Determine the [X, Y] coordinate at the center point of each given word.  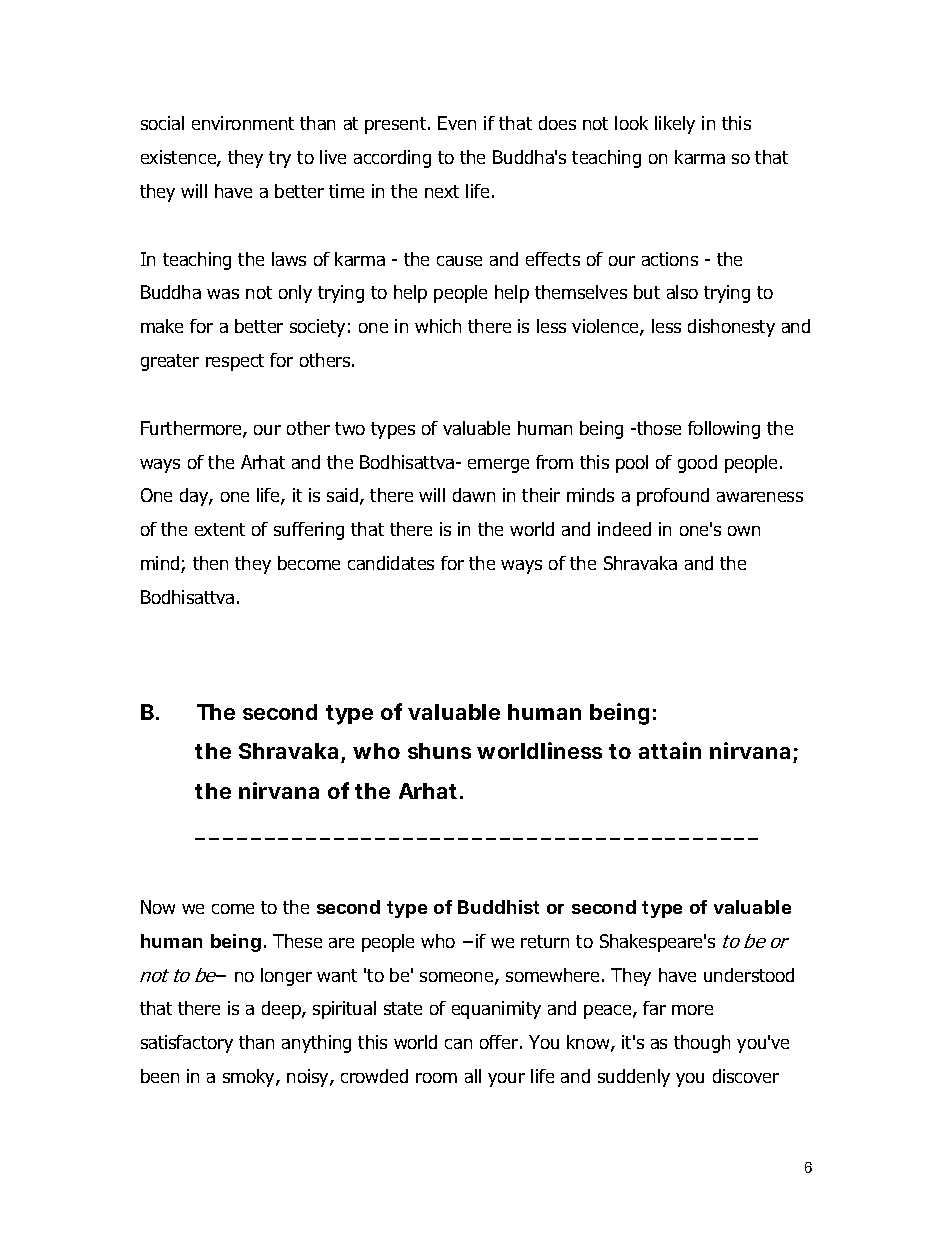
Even [457, 123]
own [744, 531]
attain [670, 750]
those [658, 428]
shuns [439, 751]
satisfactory [187, 1044]
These [297, 941]
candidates [391, 563]
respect [235, 362]
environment [243, 123]
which [438, 326]
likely [675, 125]
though [702, 1044]
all [473, 1076]
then [210, 563]
